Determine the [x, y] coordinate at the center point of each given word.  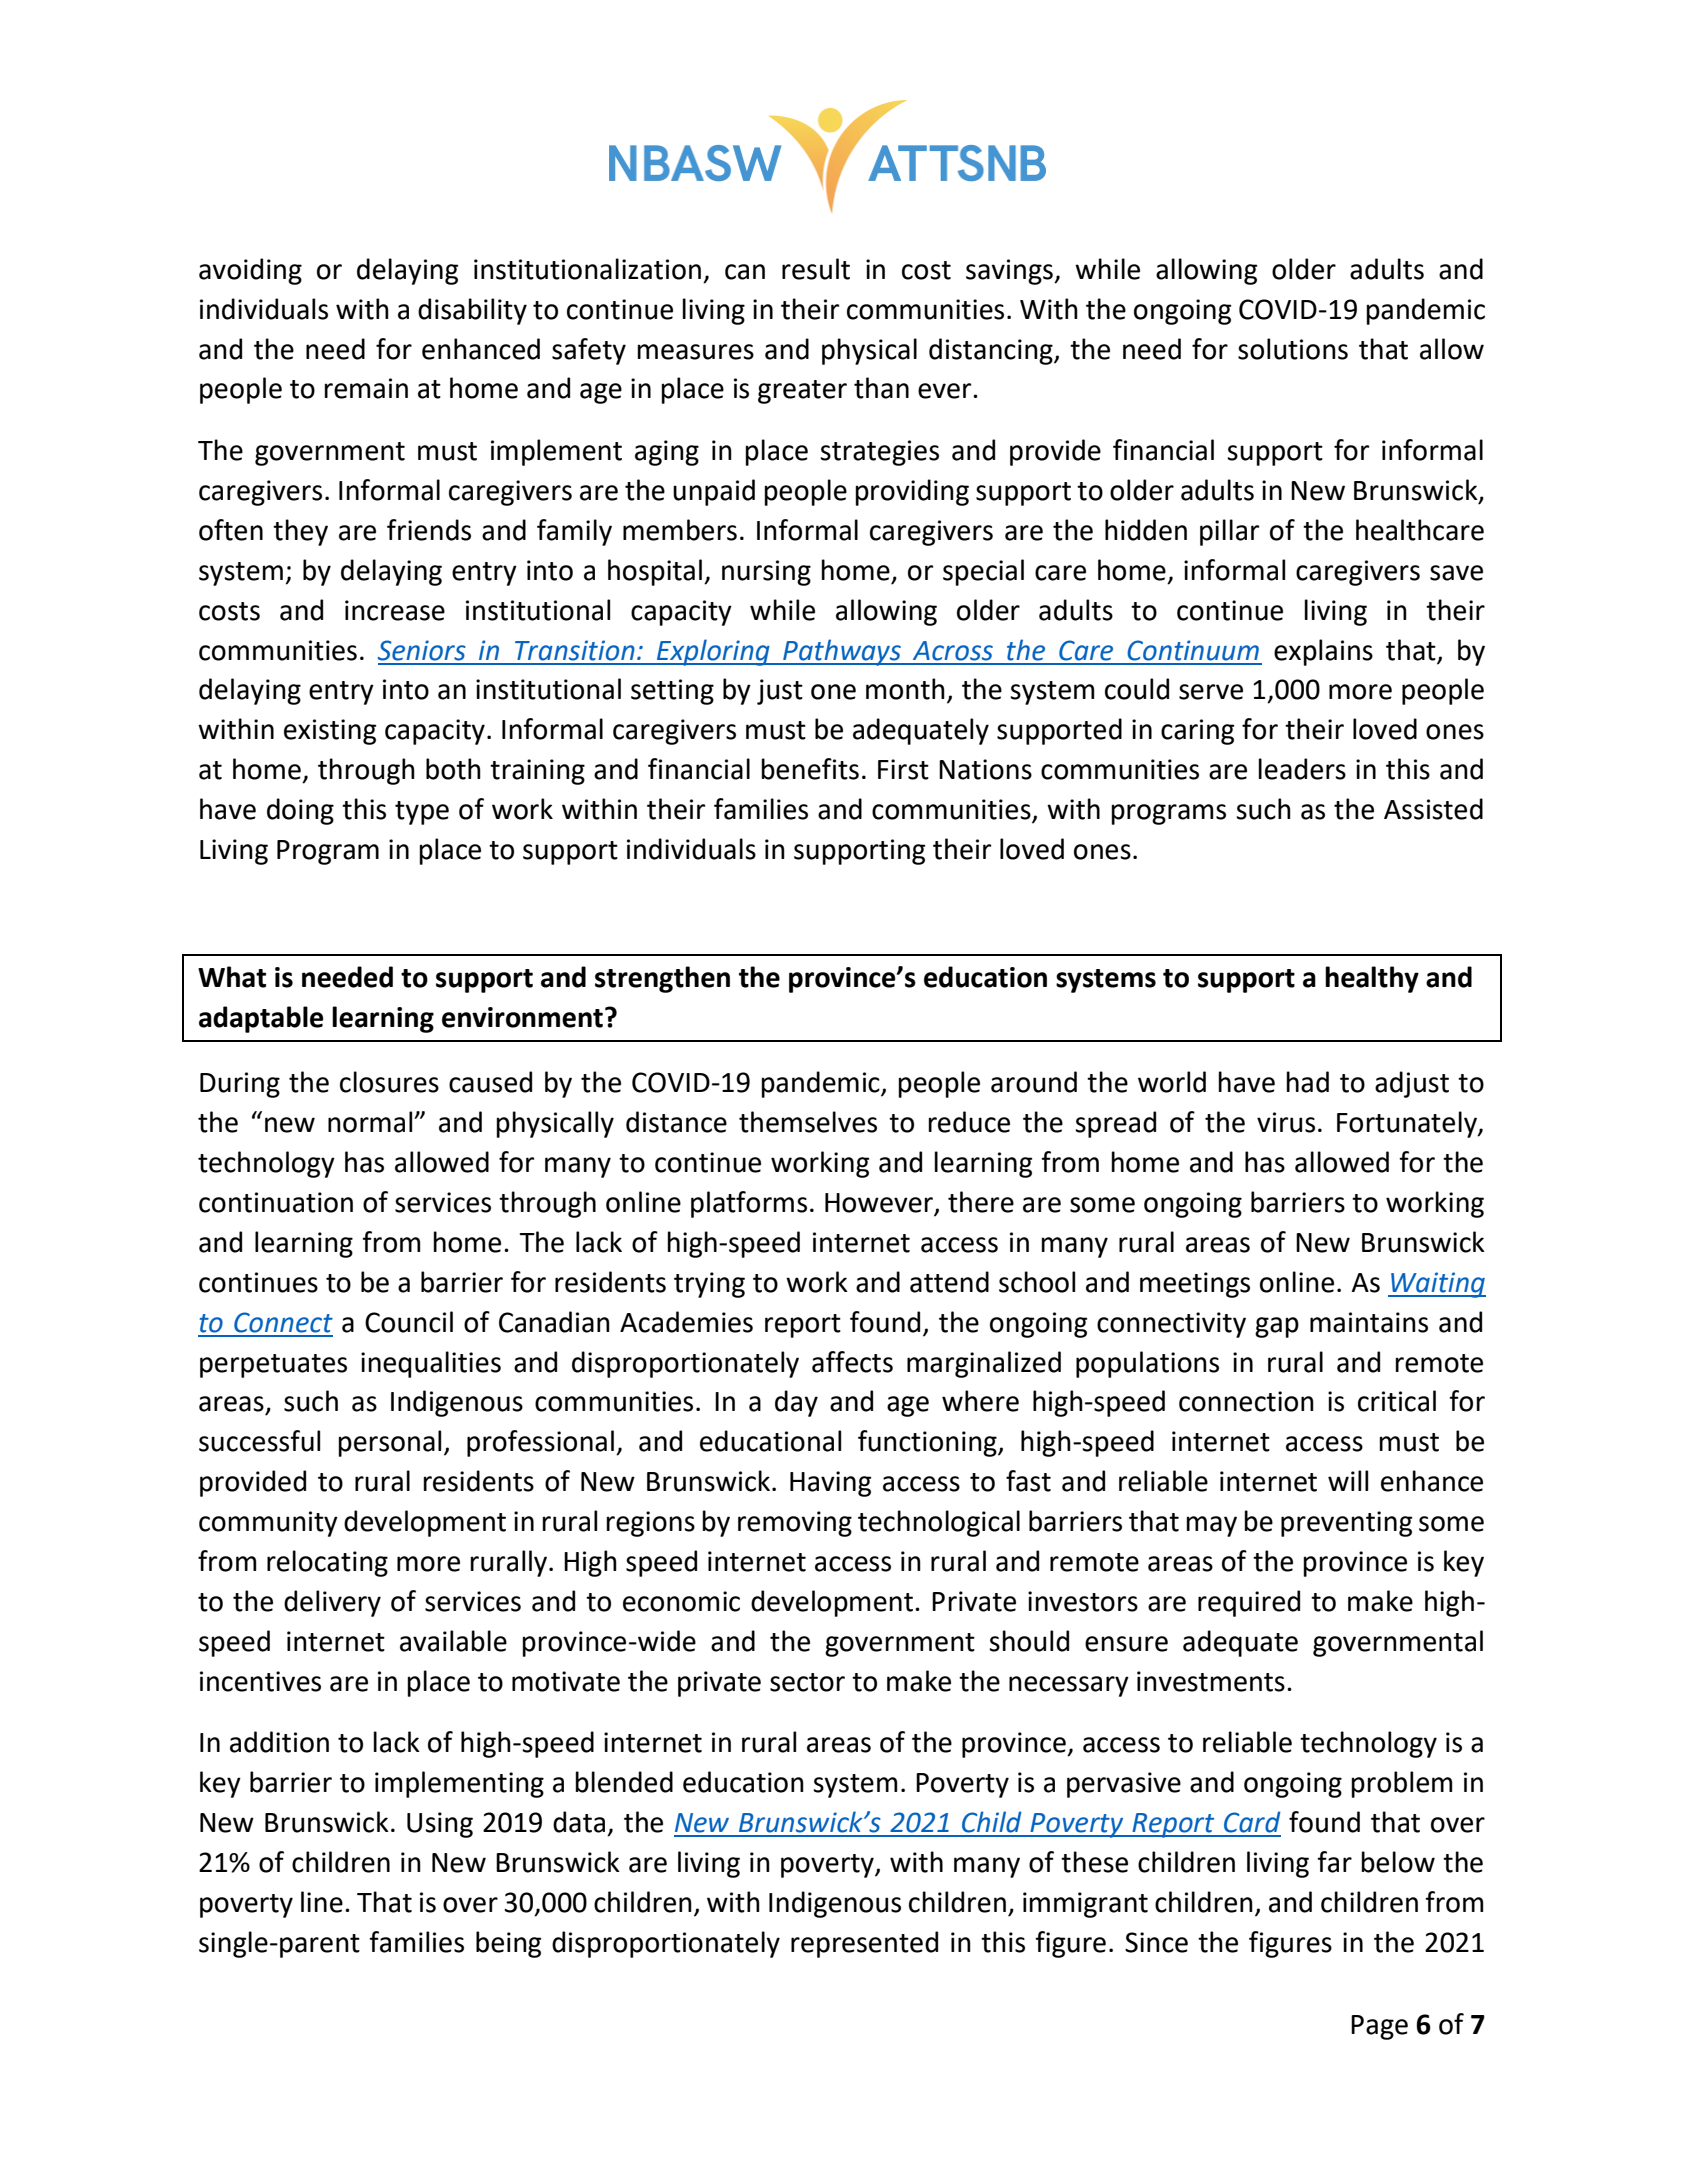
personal [389, 1443]
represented [864, 1944]
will [1348, 1480]
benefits [810, 769]
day [796, 1403]
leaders [1302, 769]
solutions [1293, 349]
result [816, 269]
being [508, 1944]
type [422, 813]
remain [366, 388]
